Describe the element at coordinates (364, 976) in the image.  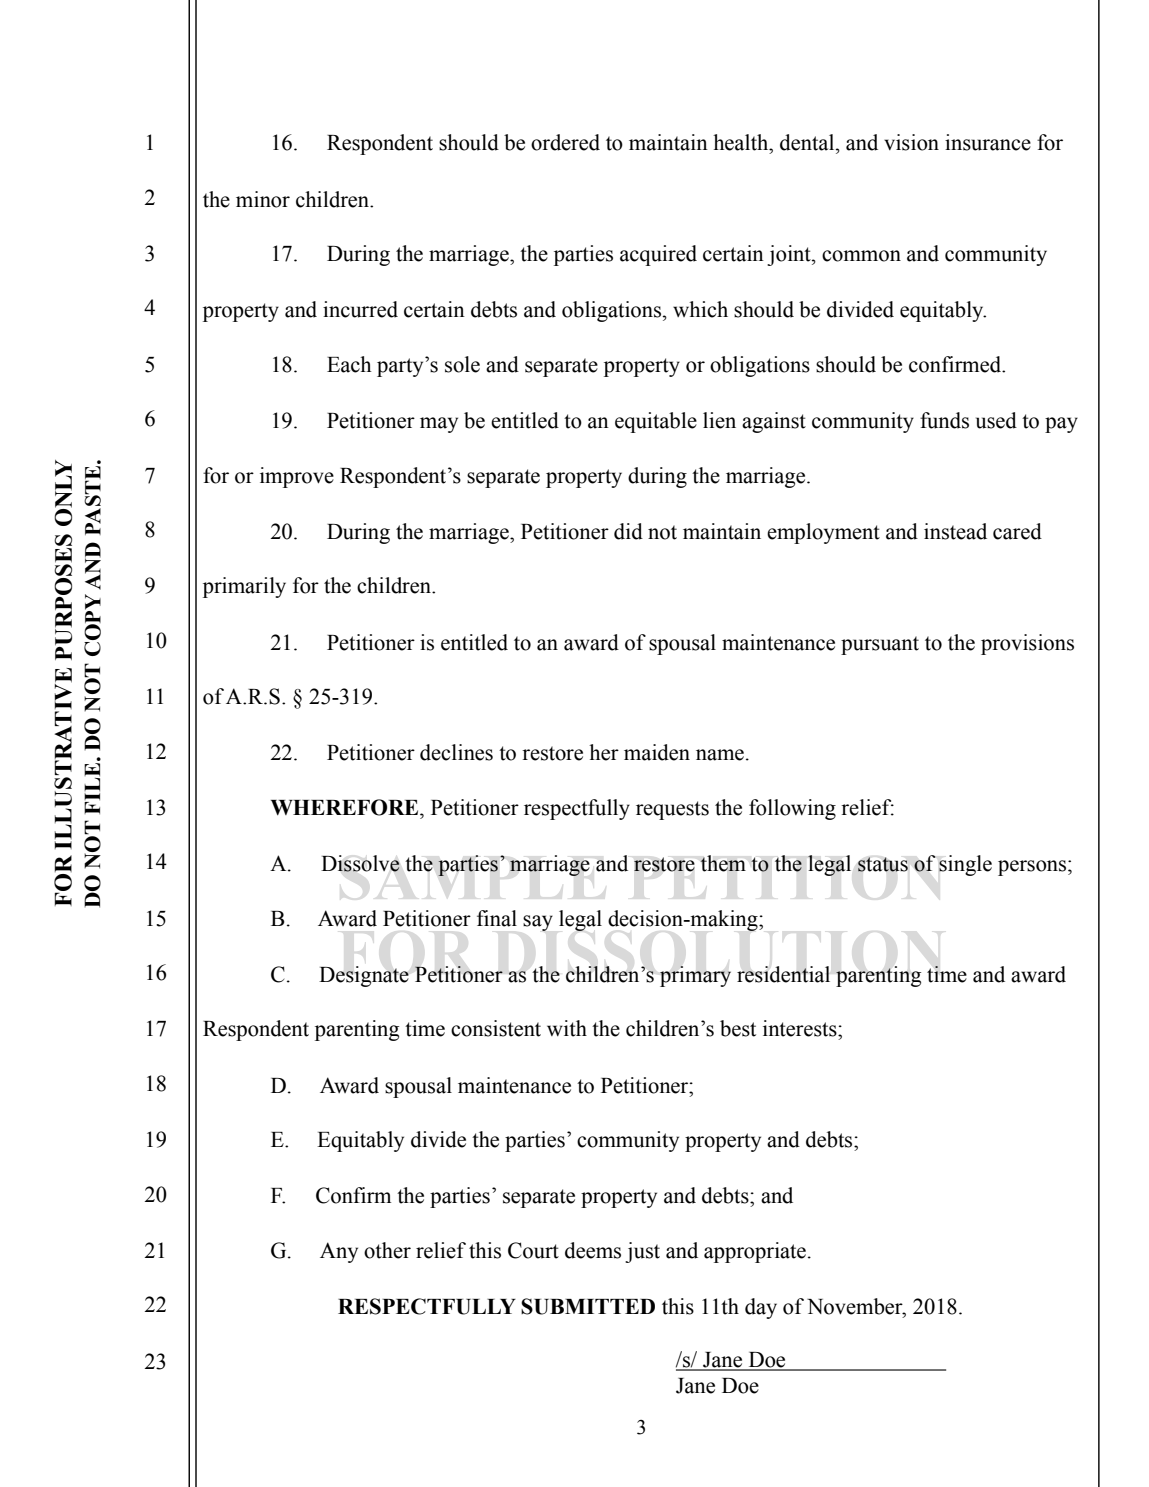
I see `Designate` at that location.
